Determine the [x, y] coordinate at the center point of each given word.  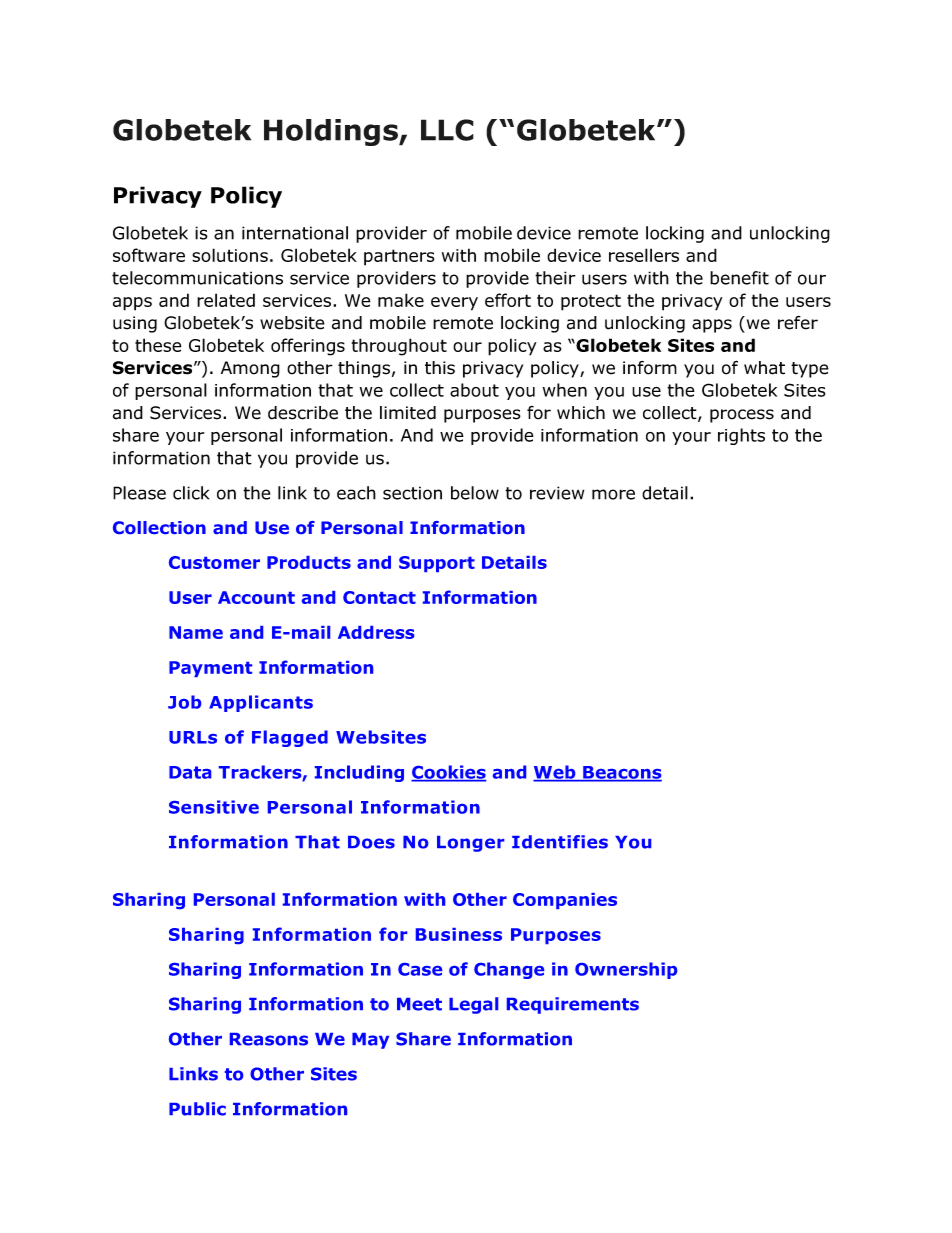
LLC [447, 130]
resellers [644, 255]
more [613, 494]
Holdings [332, 132]
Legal [473, 1005]
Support [437, 564]
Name [196, 632]
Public [197, 1109]
